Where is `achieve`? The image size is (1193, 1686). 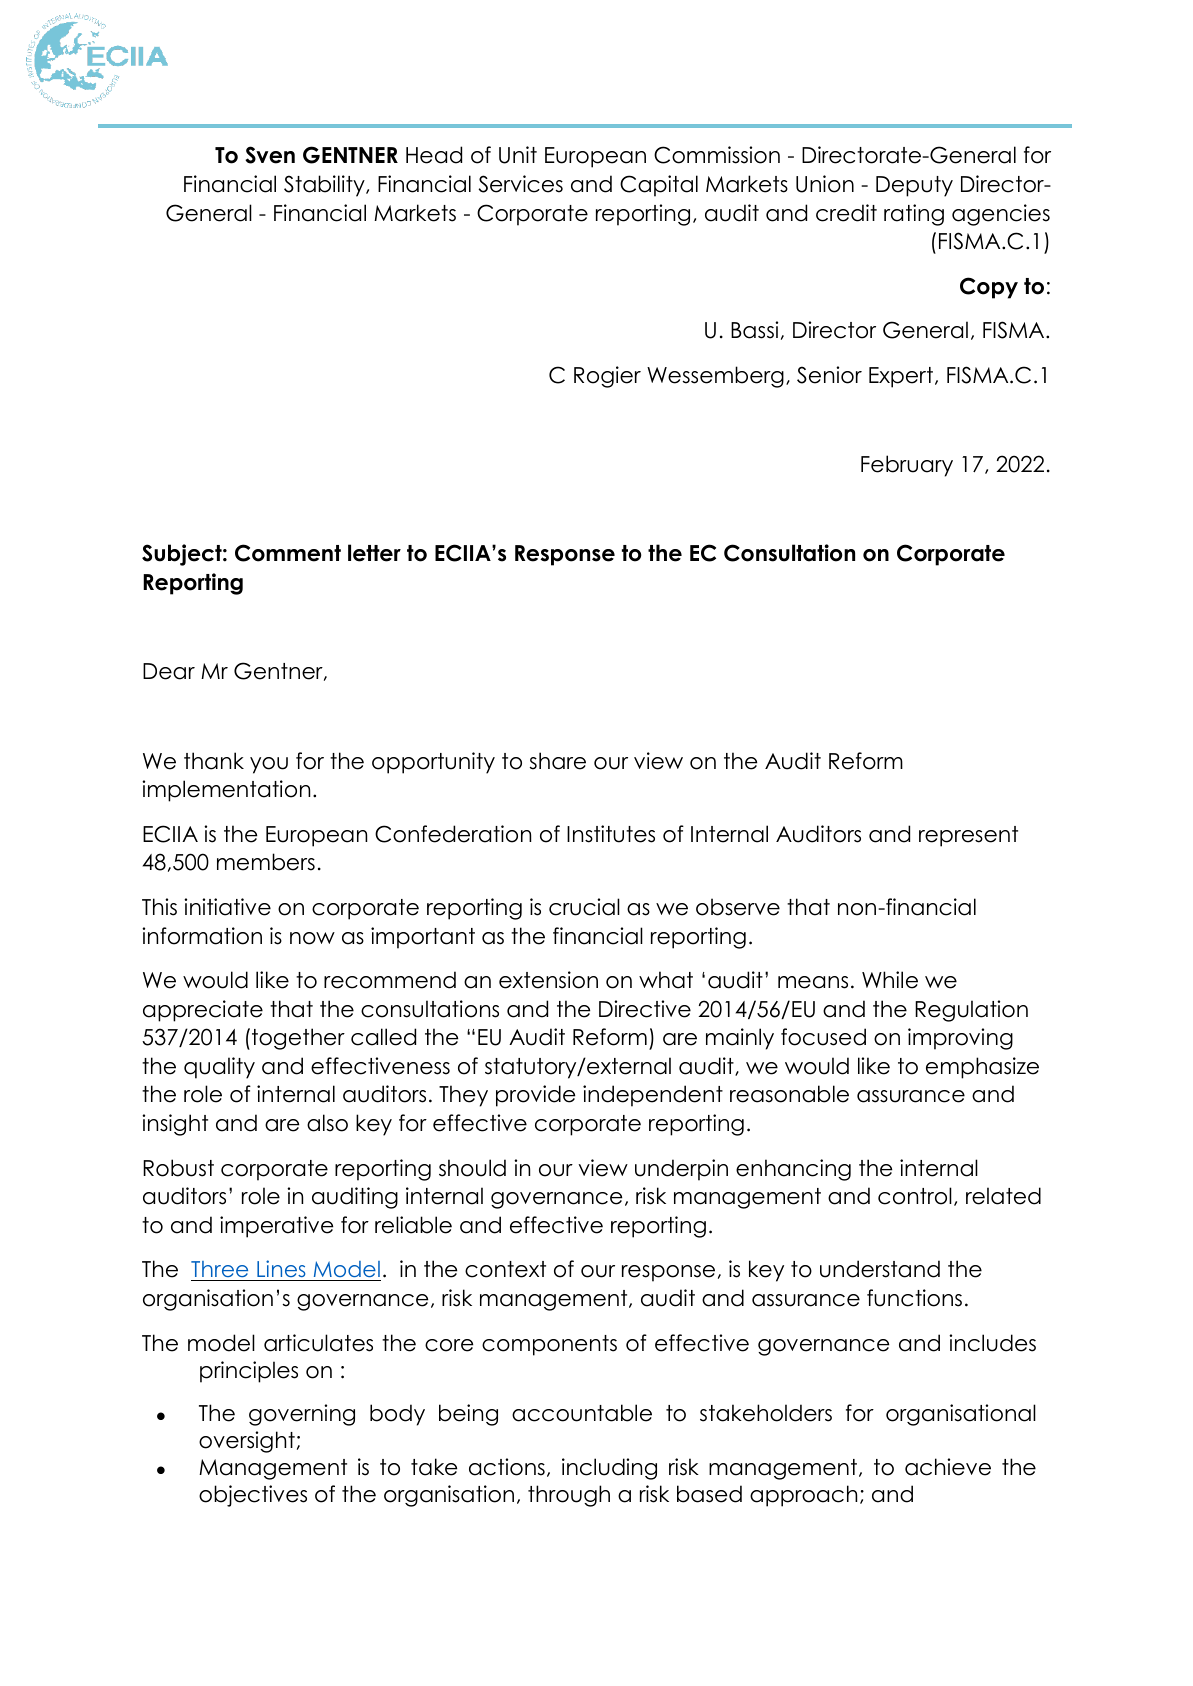
achieve is located at coordinates (948, 1467).
